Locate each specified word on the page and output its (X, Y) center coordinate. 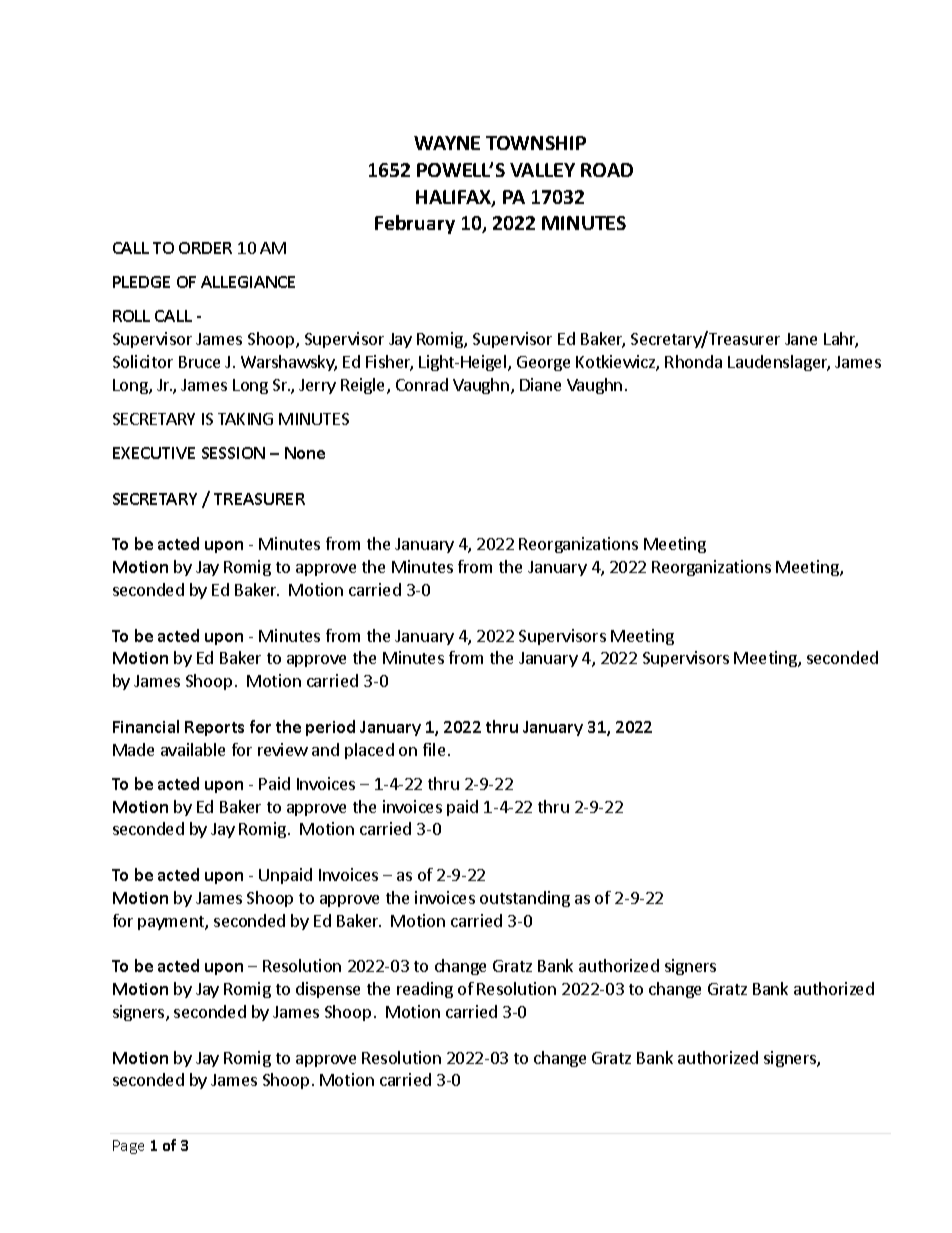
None (305, 453)
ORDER (205, 248)
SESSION (233, 453)
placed (369, 751)
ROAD (607, 170)
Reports (214, 728)
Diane (540, 384)
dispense (328, 990)
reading (425, 990)
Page (128, 1147)
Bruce (199, 362)
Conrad (422, 384)
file (434, 749)
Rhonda (693, 361)
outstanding (525, 899)
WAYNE (447, 143)
